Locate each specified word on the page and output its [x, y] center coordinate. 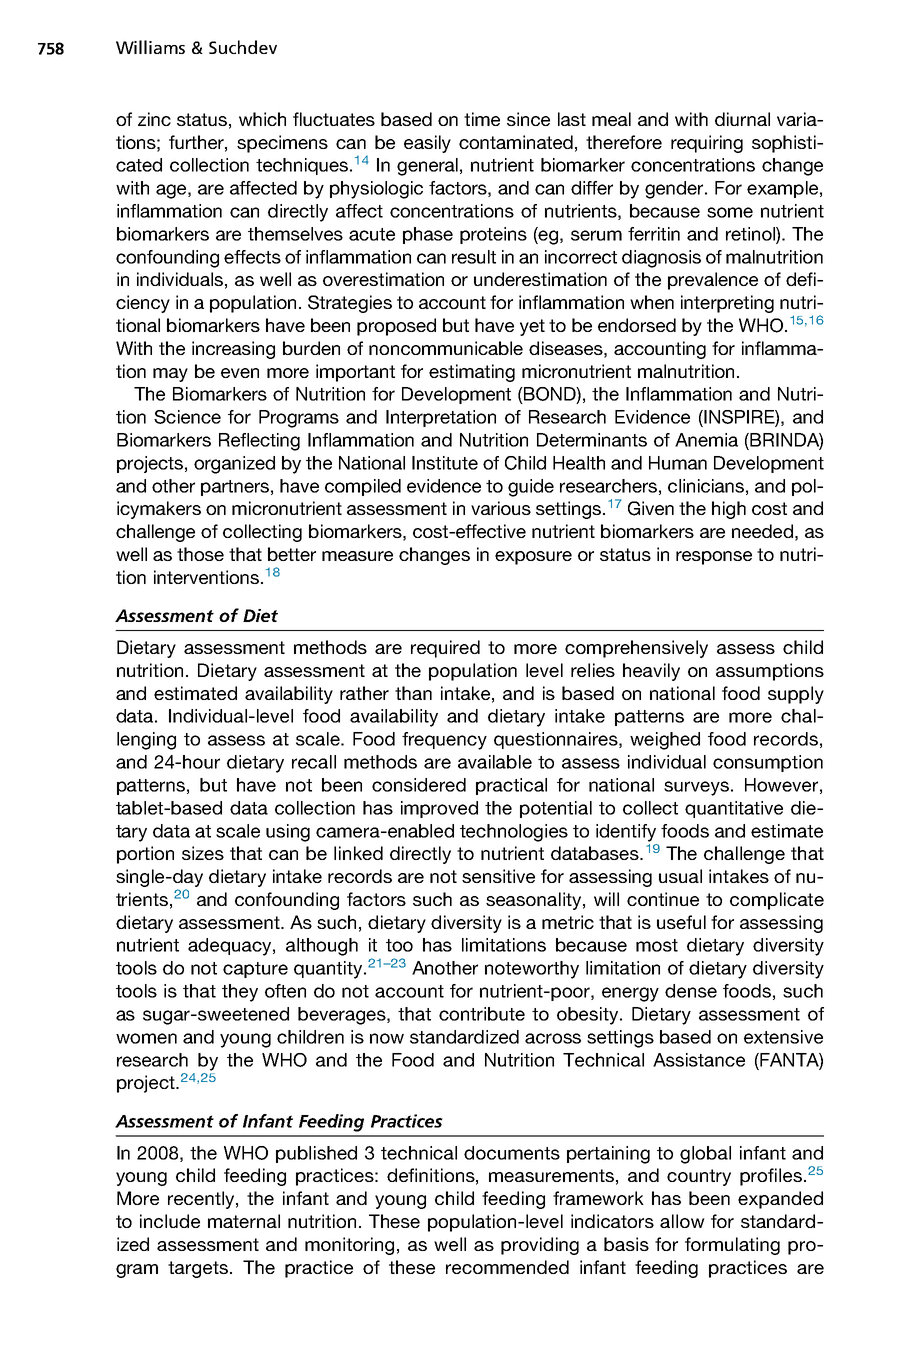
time [482, 119]
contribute [482, 1014]
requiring [707, 144]
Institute [445, 463]
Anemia [706, 440]
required [445, 649]
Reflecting [259, 442]
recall [314, 762]
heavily [651, 672]
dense [691, 991]
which [262, 119]
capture [255, 970]
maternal [244, 1221]
